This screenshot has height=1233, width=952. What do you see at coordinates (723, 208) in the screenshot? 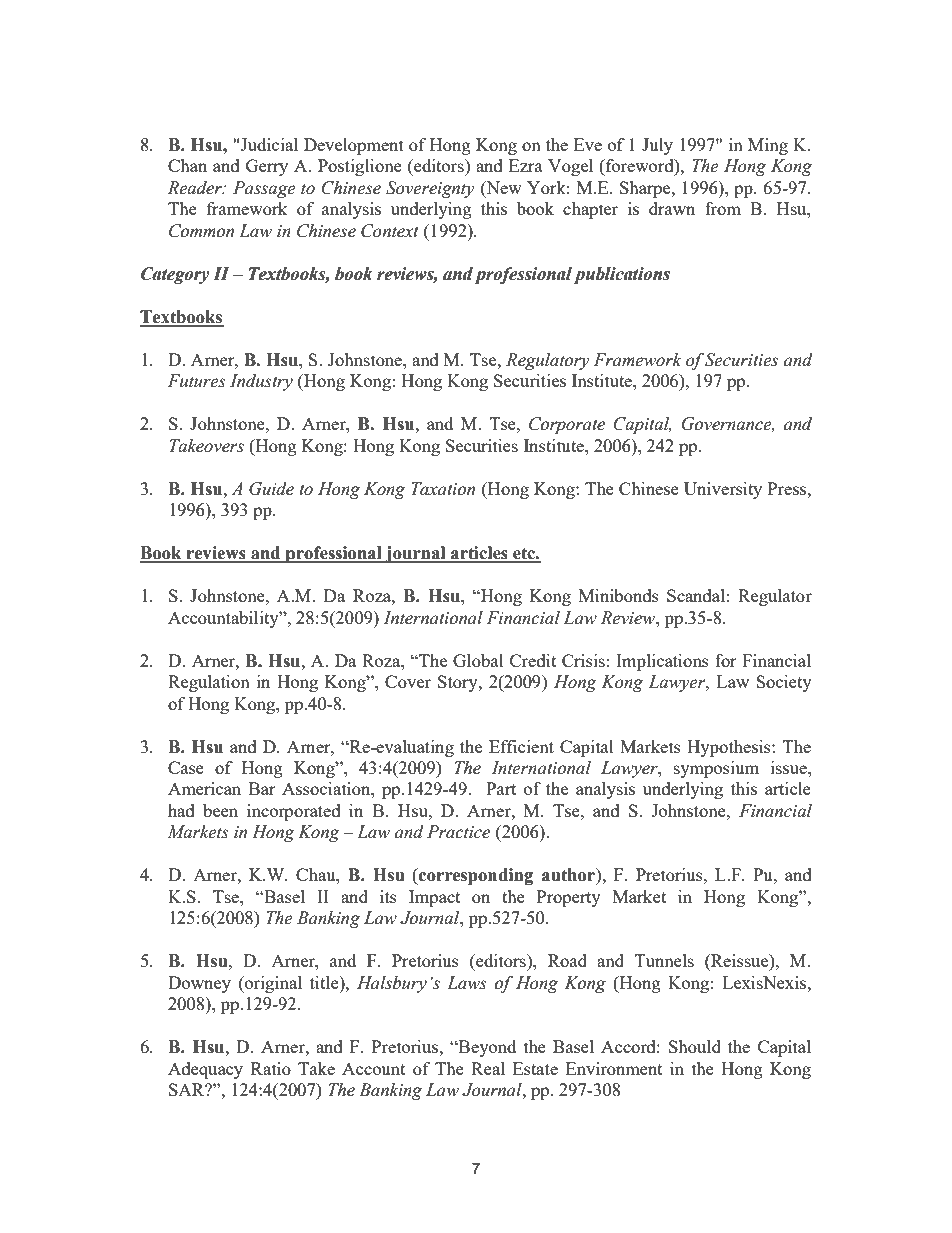
I see `from` at bounding box center [723, 208].
